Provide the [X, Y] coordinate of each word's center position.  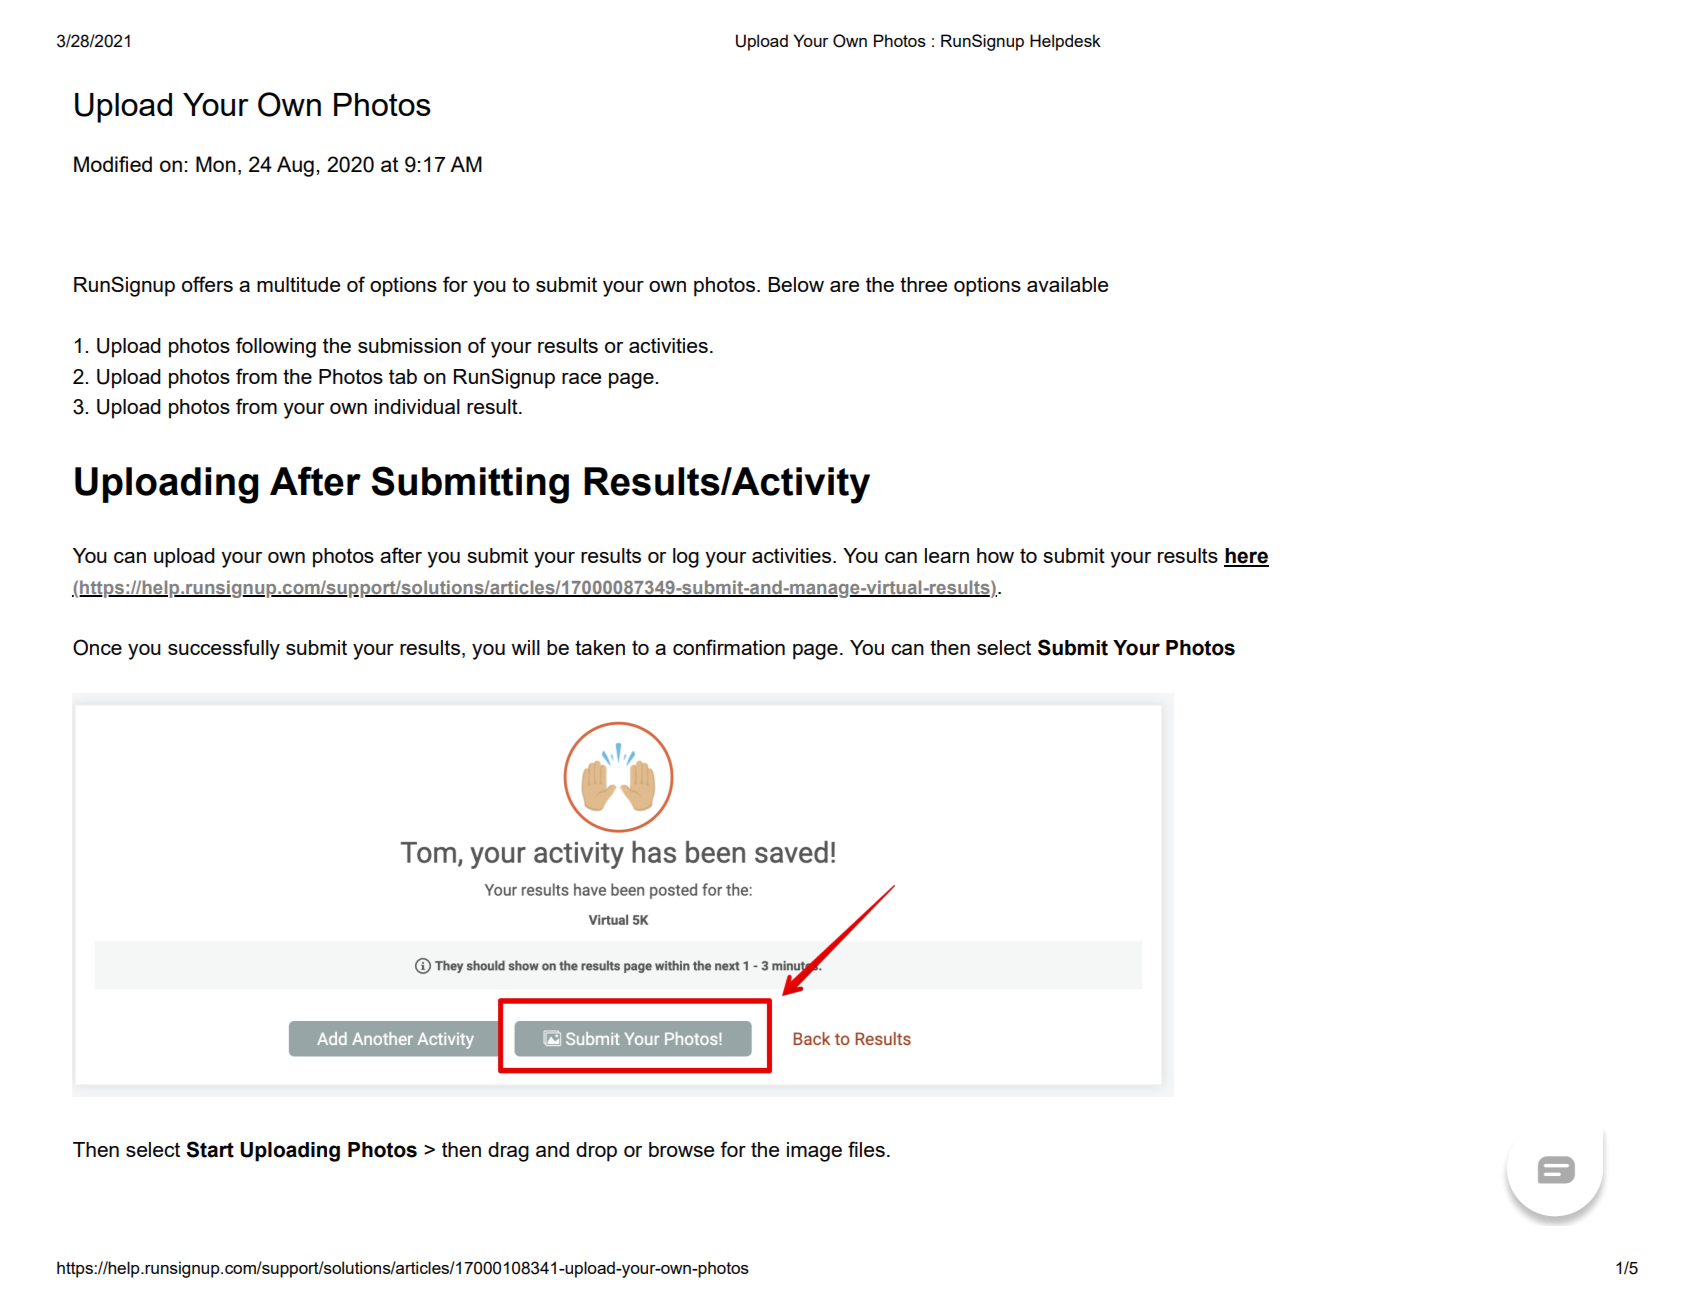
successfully [224, 649]
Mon [216, 164]
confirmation [729, 647]
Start [210, 1149]
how [995, 555]
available [1067, 284]
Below [796, 284]
